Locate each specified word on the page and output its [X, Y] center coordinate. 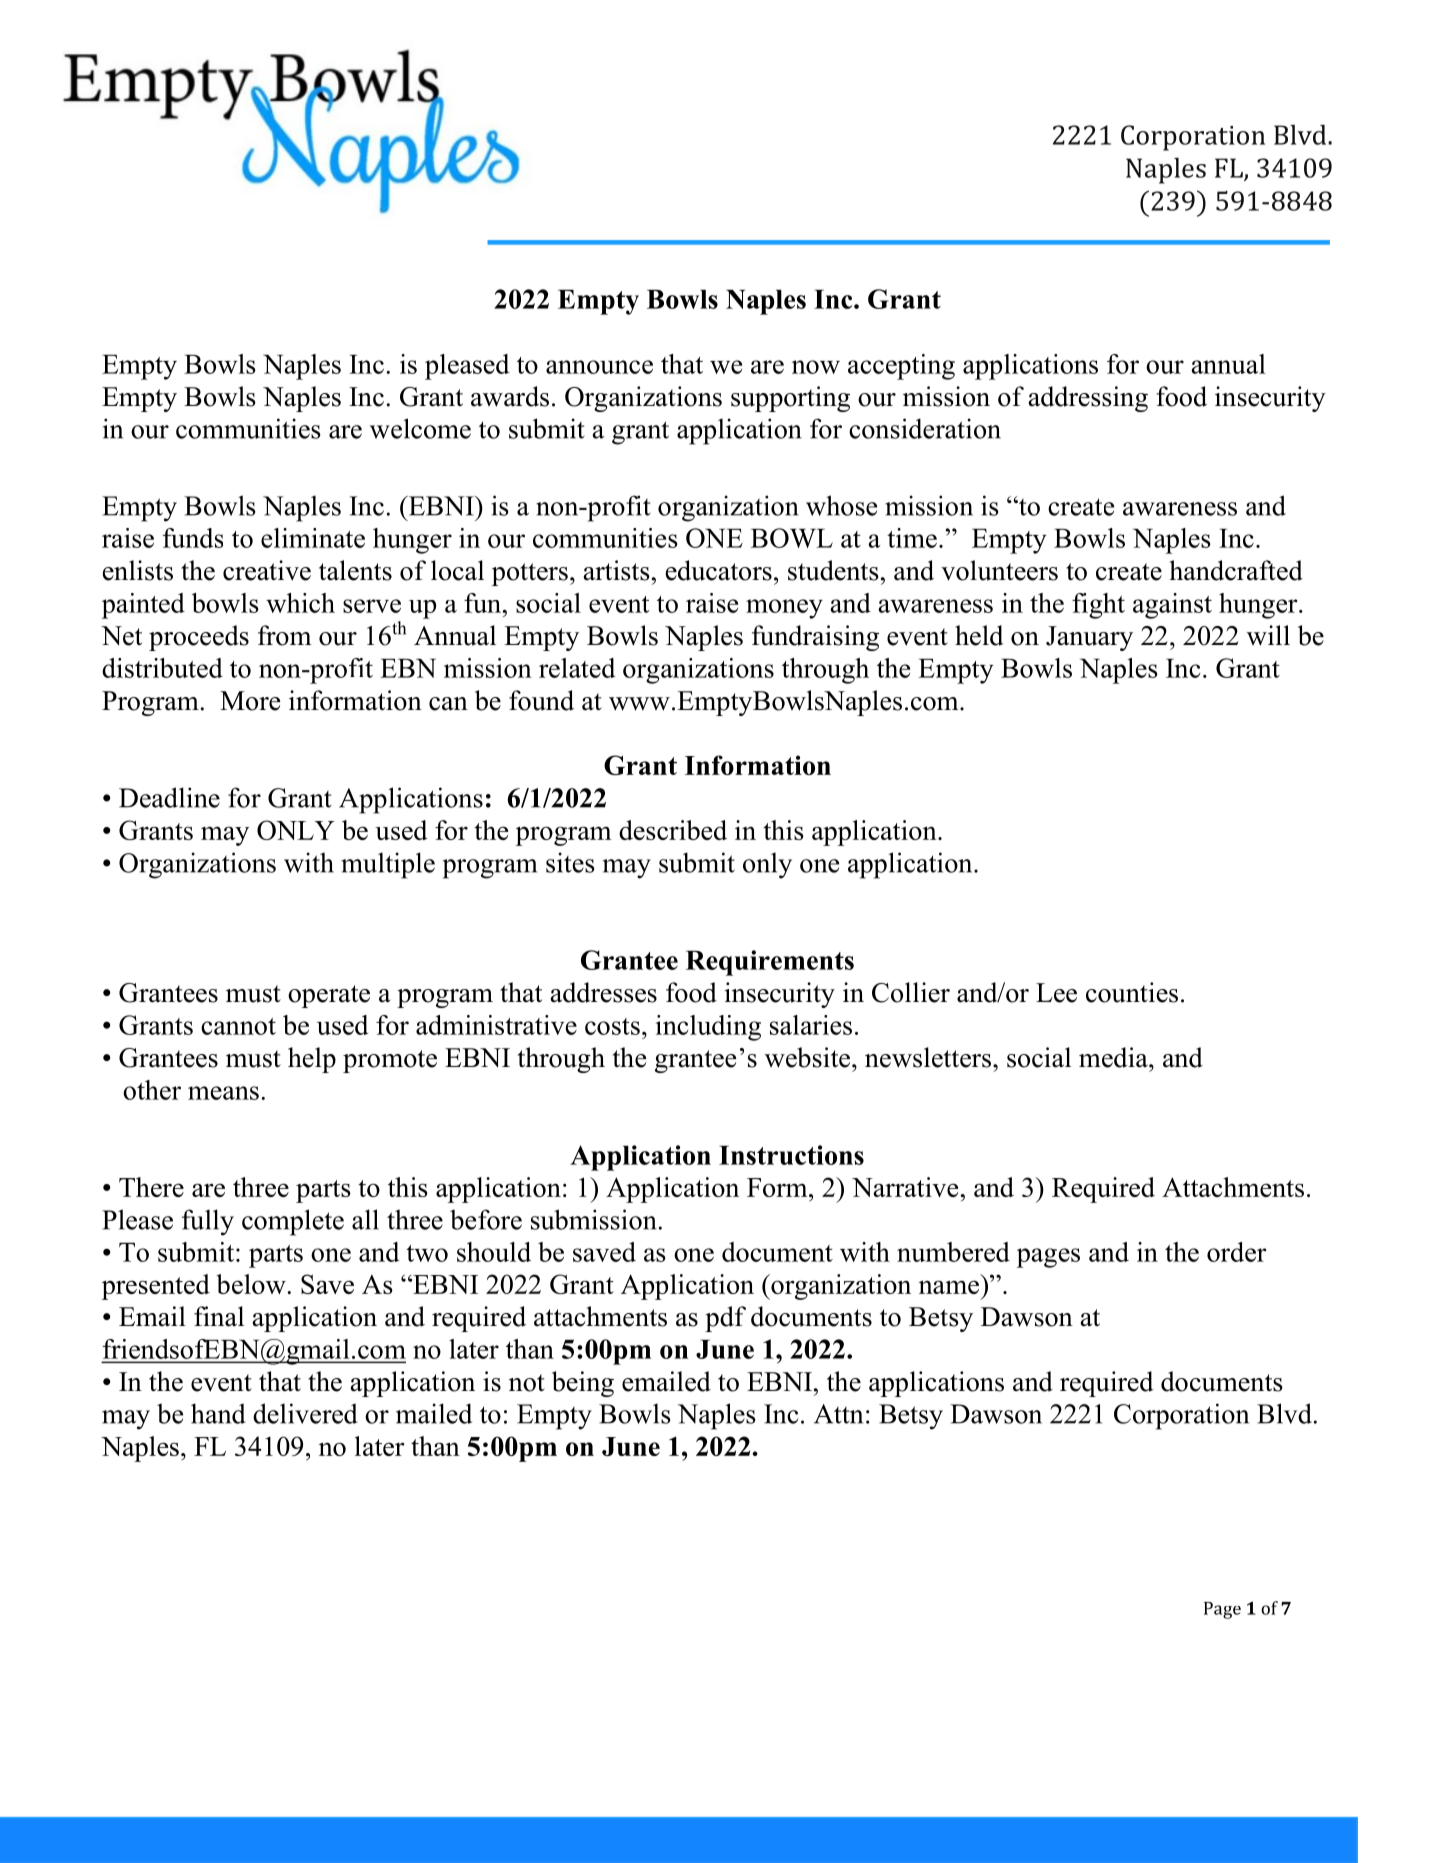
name [949, 1287]
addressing [1088, 399]
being [583, 1384]
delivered [305, 1413]
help [312, 1060]
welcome [420, 428]
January [1089, 638]
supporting [790, 399]
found [541, 700]
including [708, 1028]
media [1114, 1057]
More [250, 701]
